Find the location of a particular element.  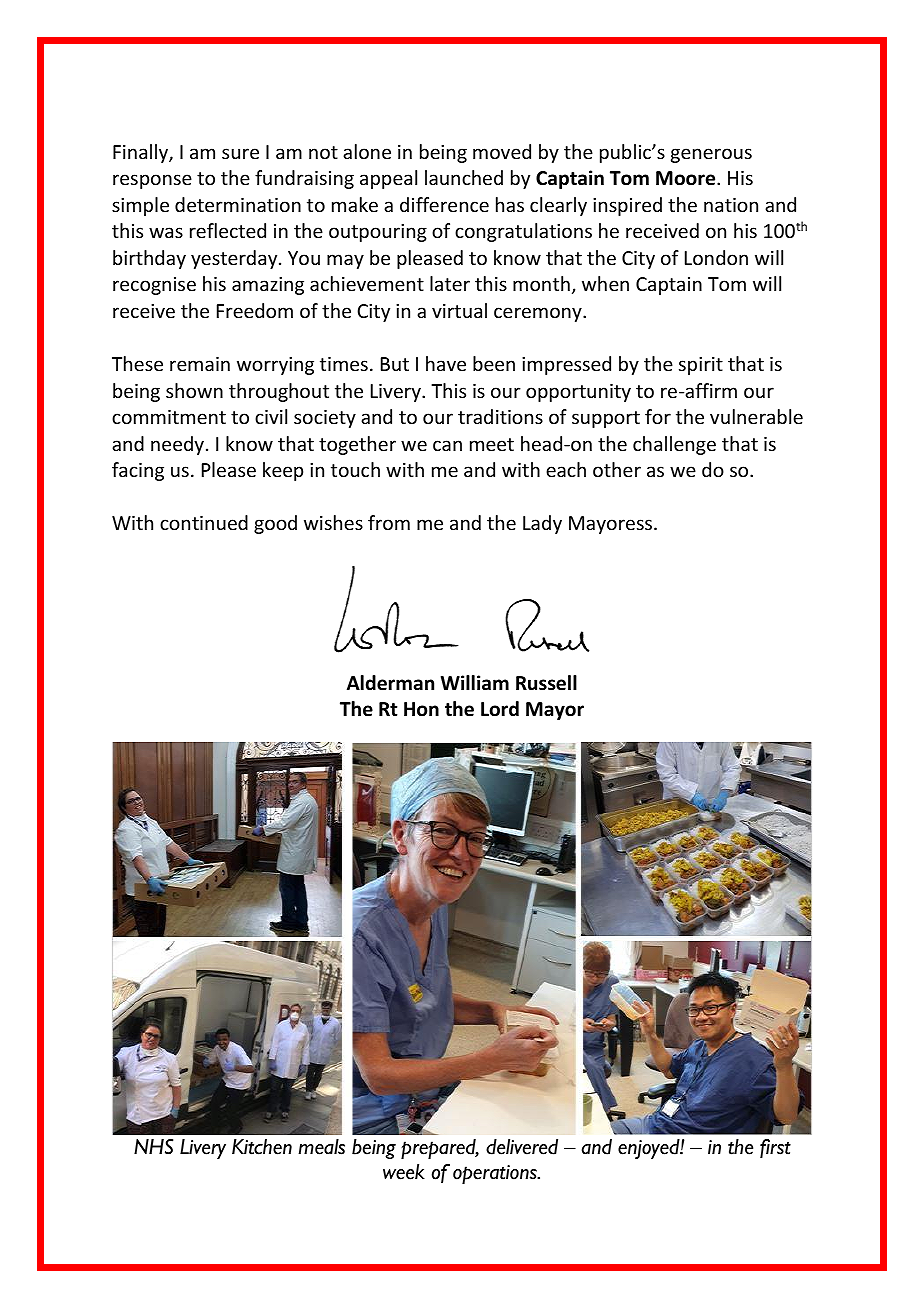

Russell is located at coordinates (546, 683).
